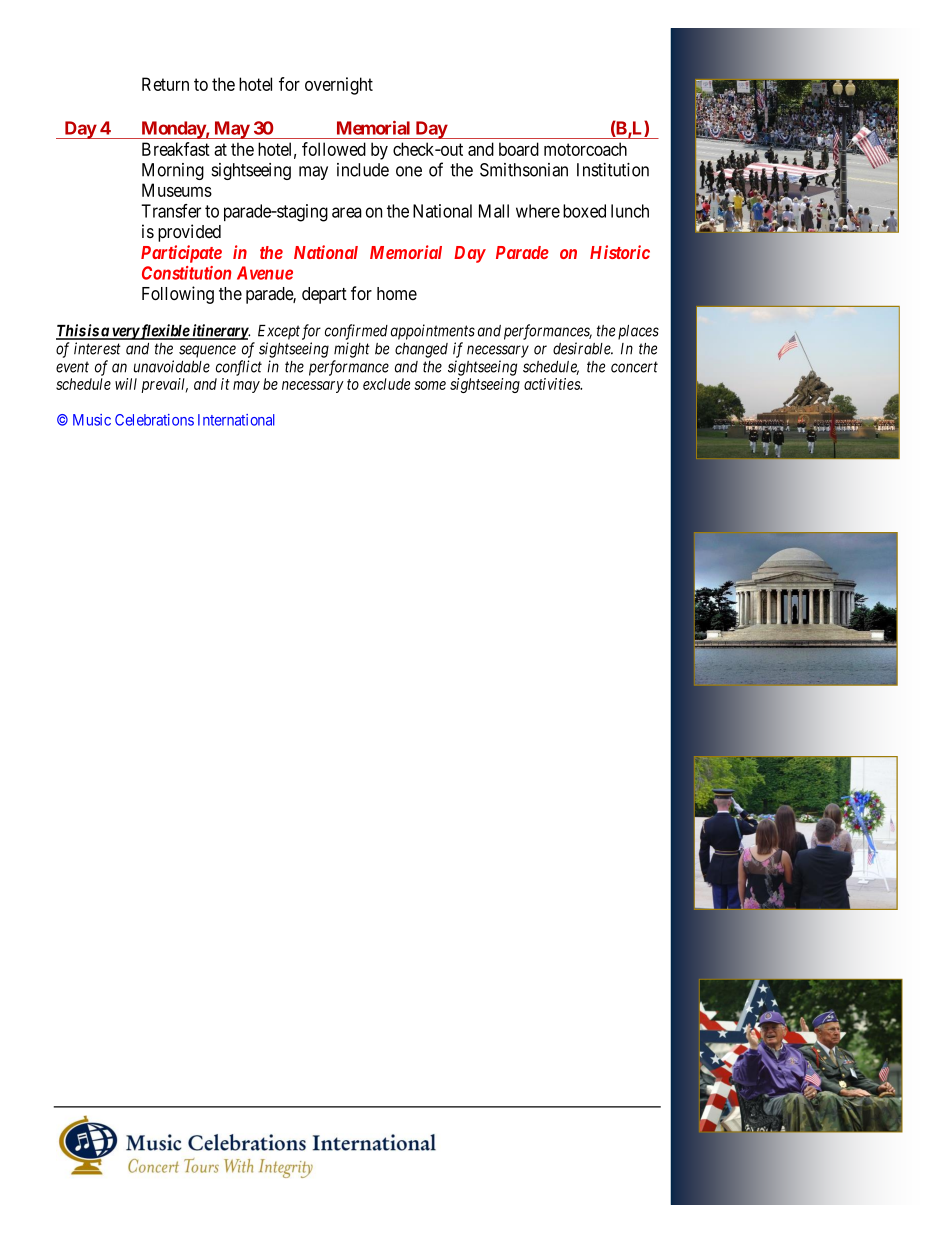 This screenshot has height=1233, width=952. Describe the element at coordinates (154, 420) in the screenshot. I see `Celebrations` at that location.
